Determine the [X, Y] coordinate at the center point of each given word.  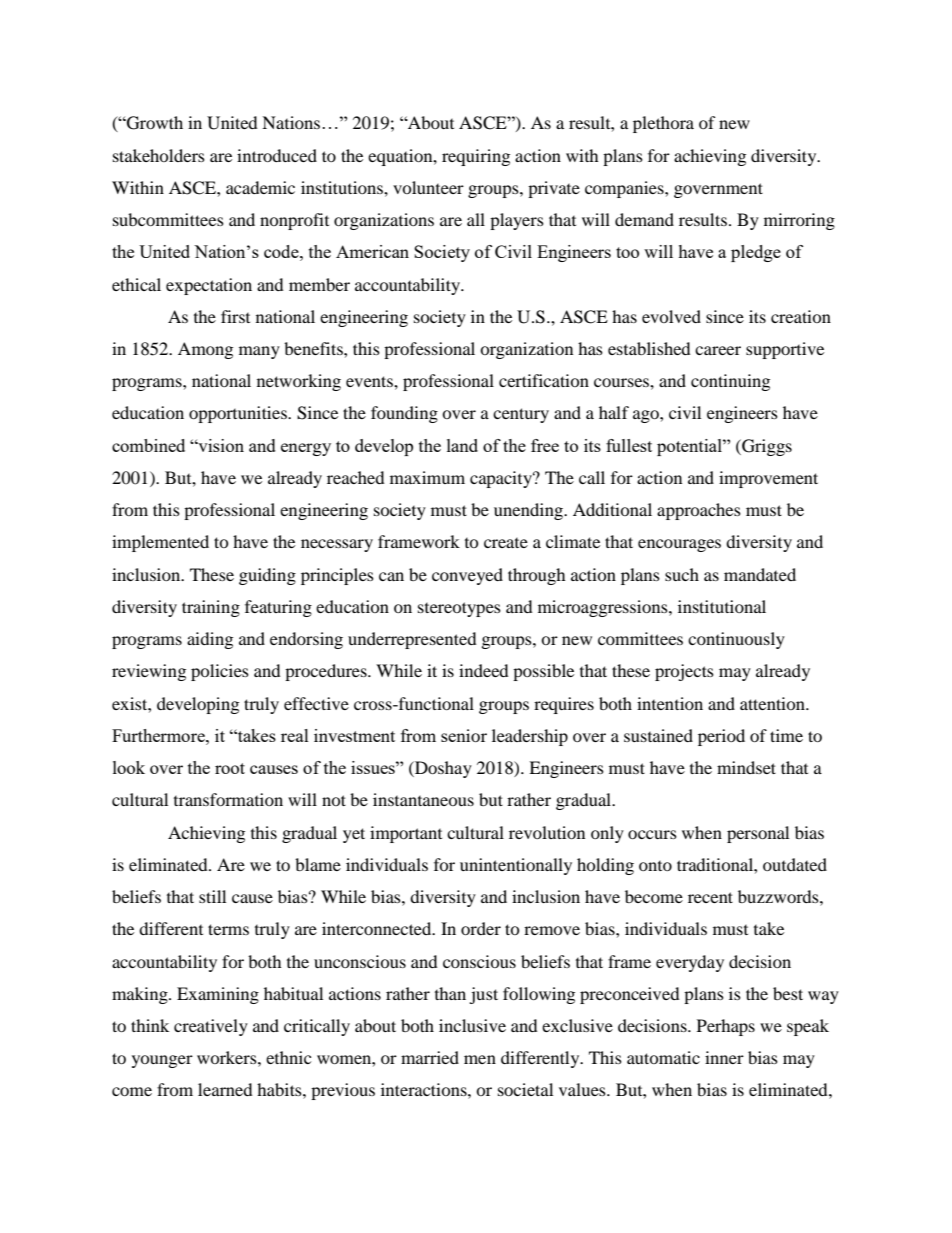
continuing [730, 382]
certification [544, 380]
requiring [476, 157]
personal [758, 834]
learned [225, 1089]
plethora [663, 124]
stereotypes [459, 609]
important [406, 834]
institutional [722, 606]
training [211, 608]
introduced [277, 155]
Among [205, 350]
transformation [228, 799]
